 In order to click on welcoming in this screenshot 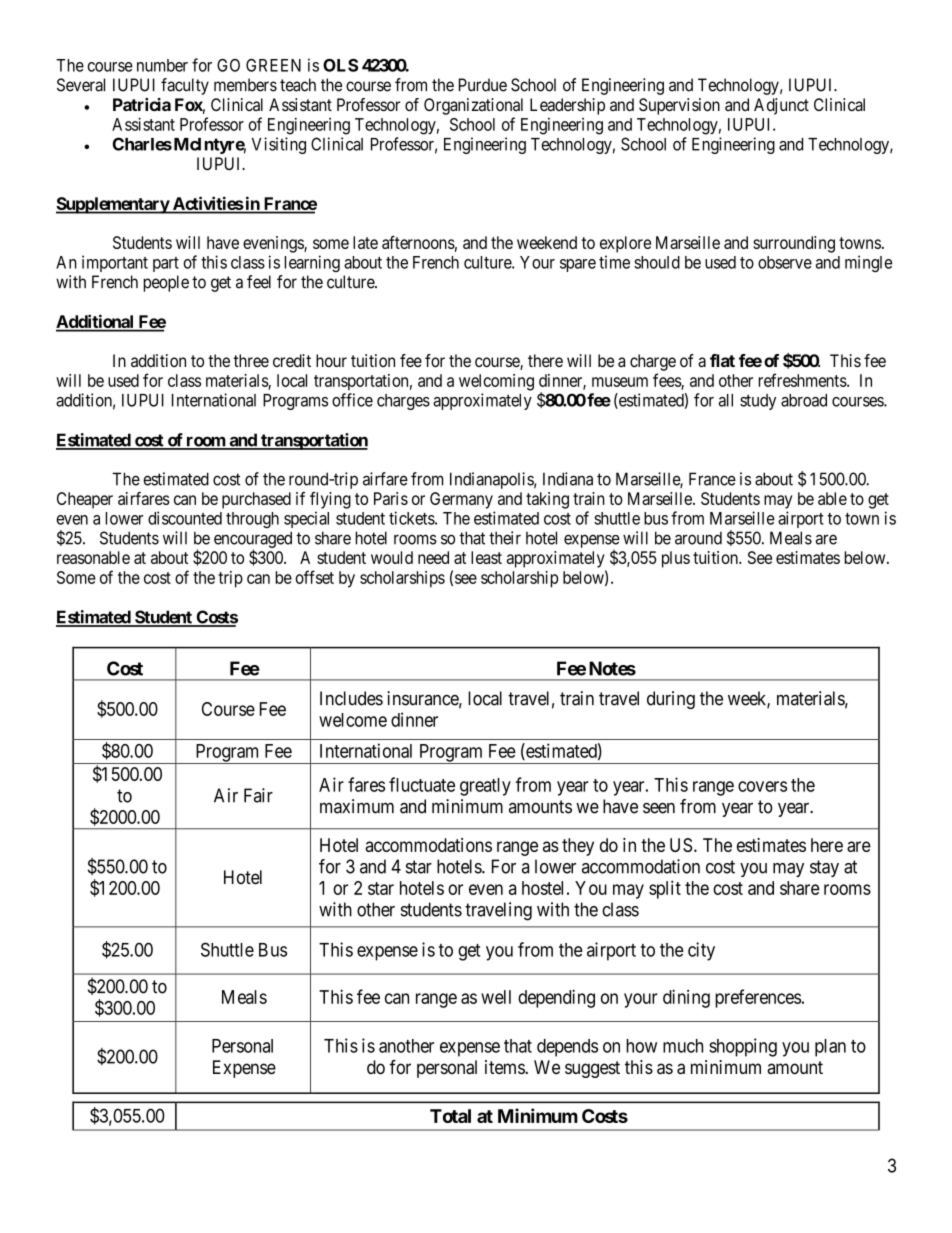, I will do `click(496, 382)`.
